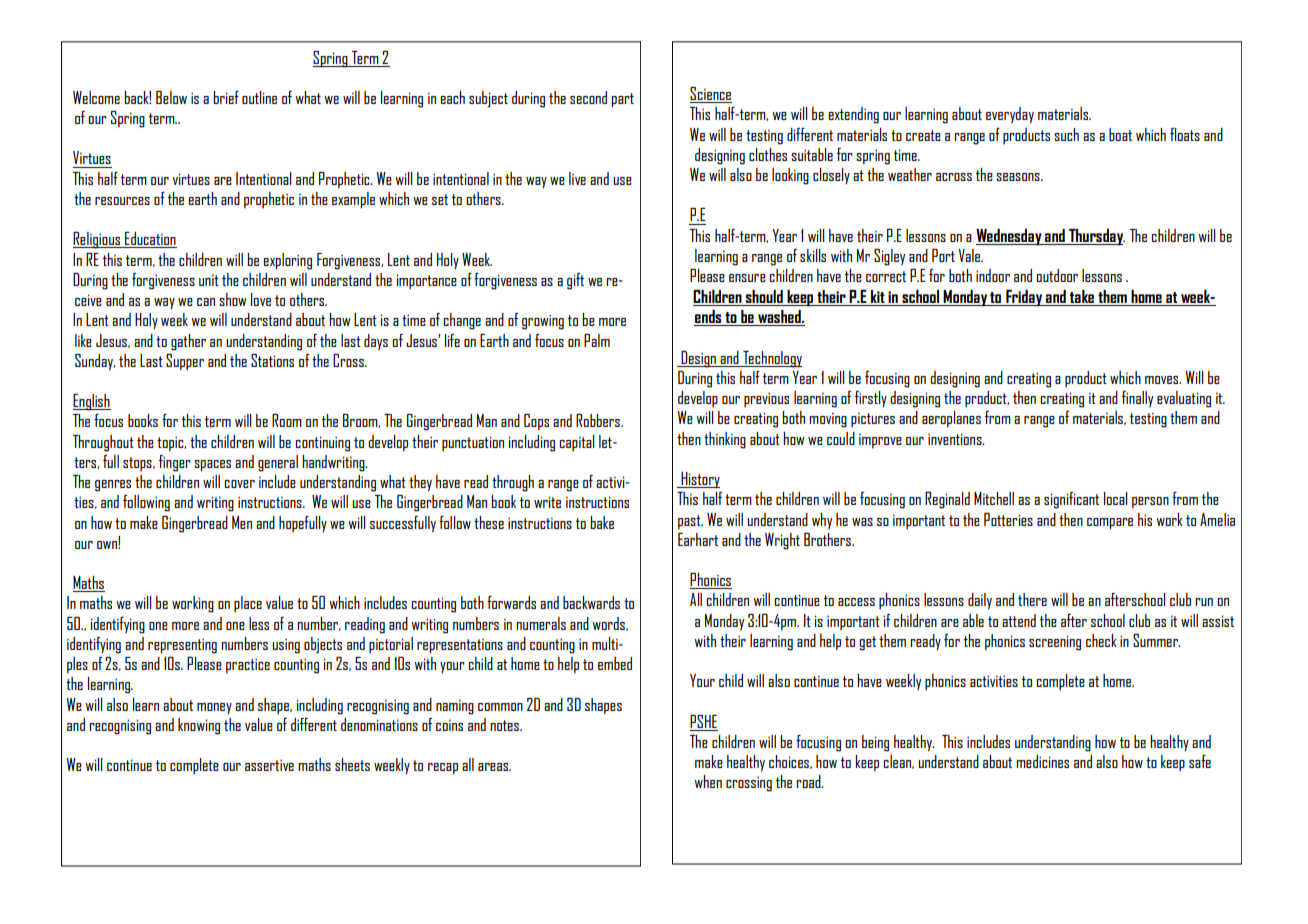 This document has width=1308, height=924. Describe the element at coordinates (212, 466) in the document. I see `spaces` at that location.
